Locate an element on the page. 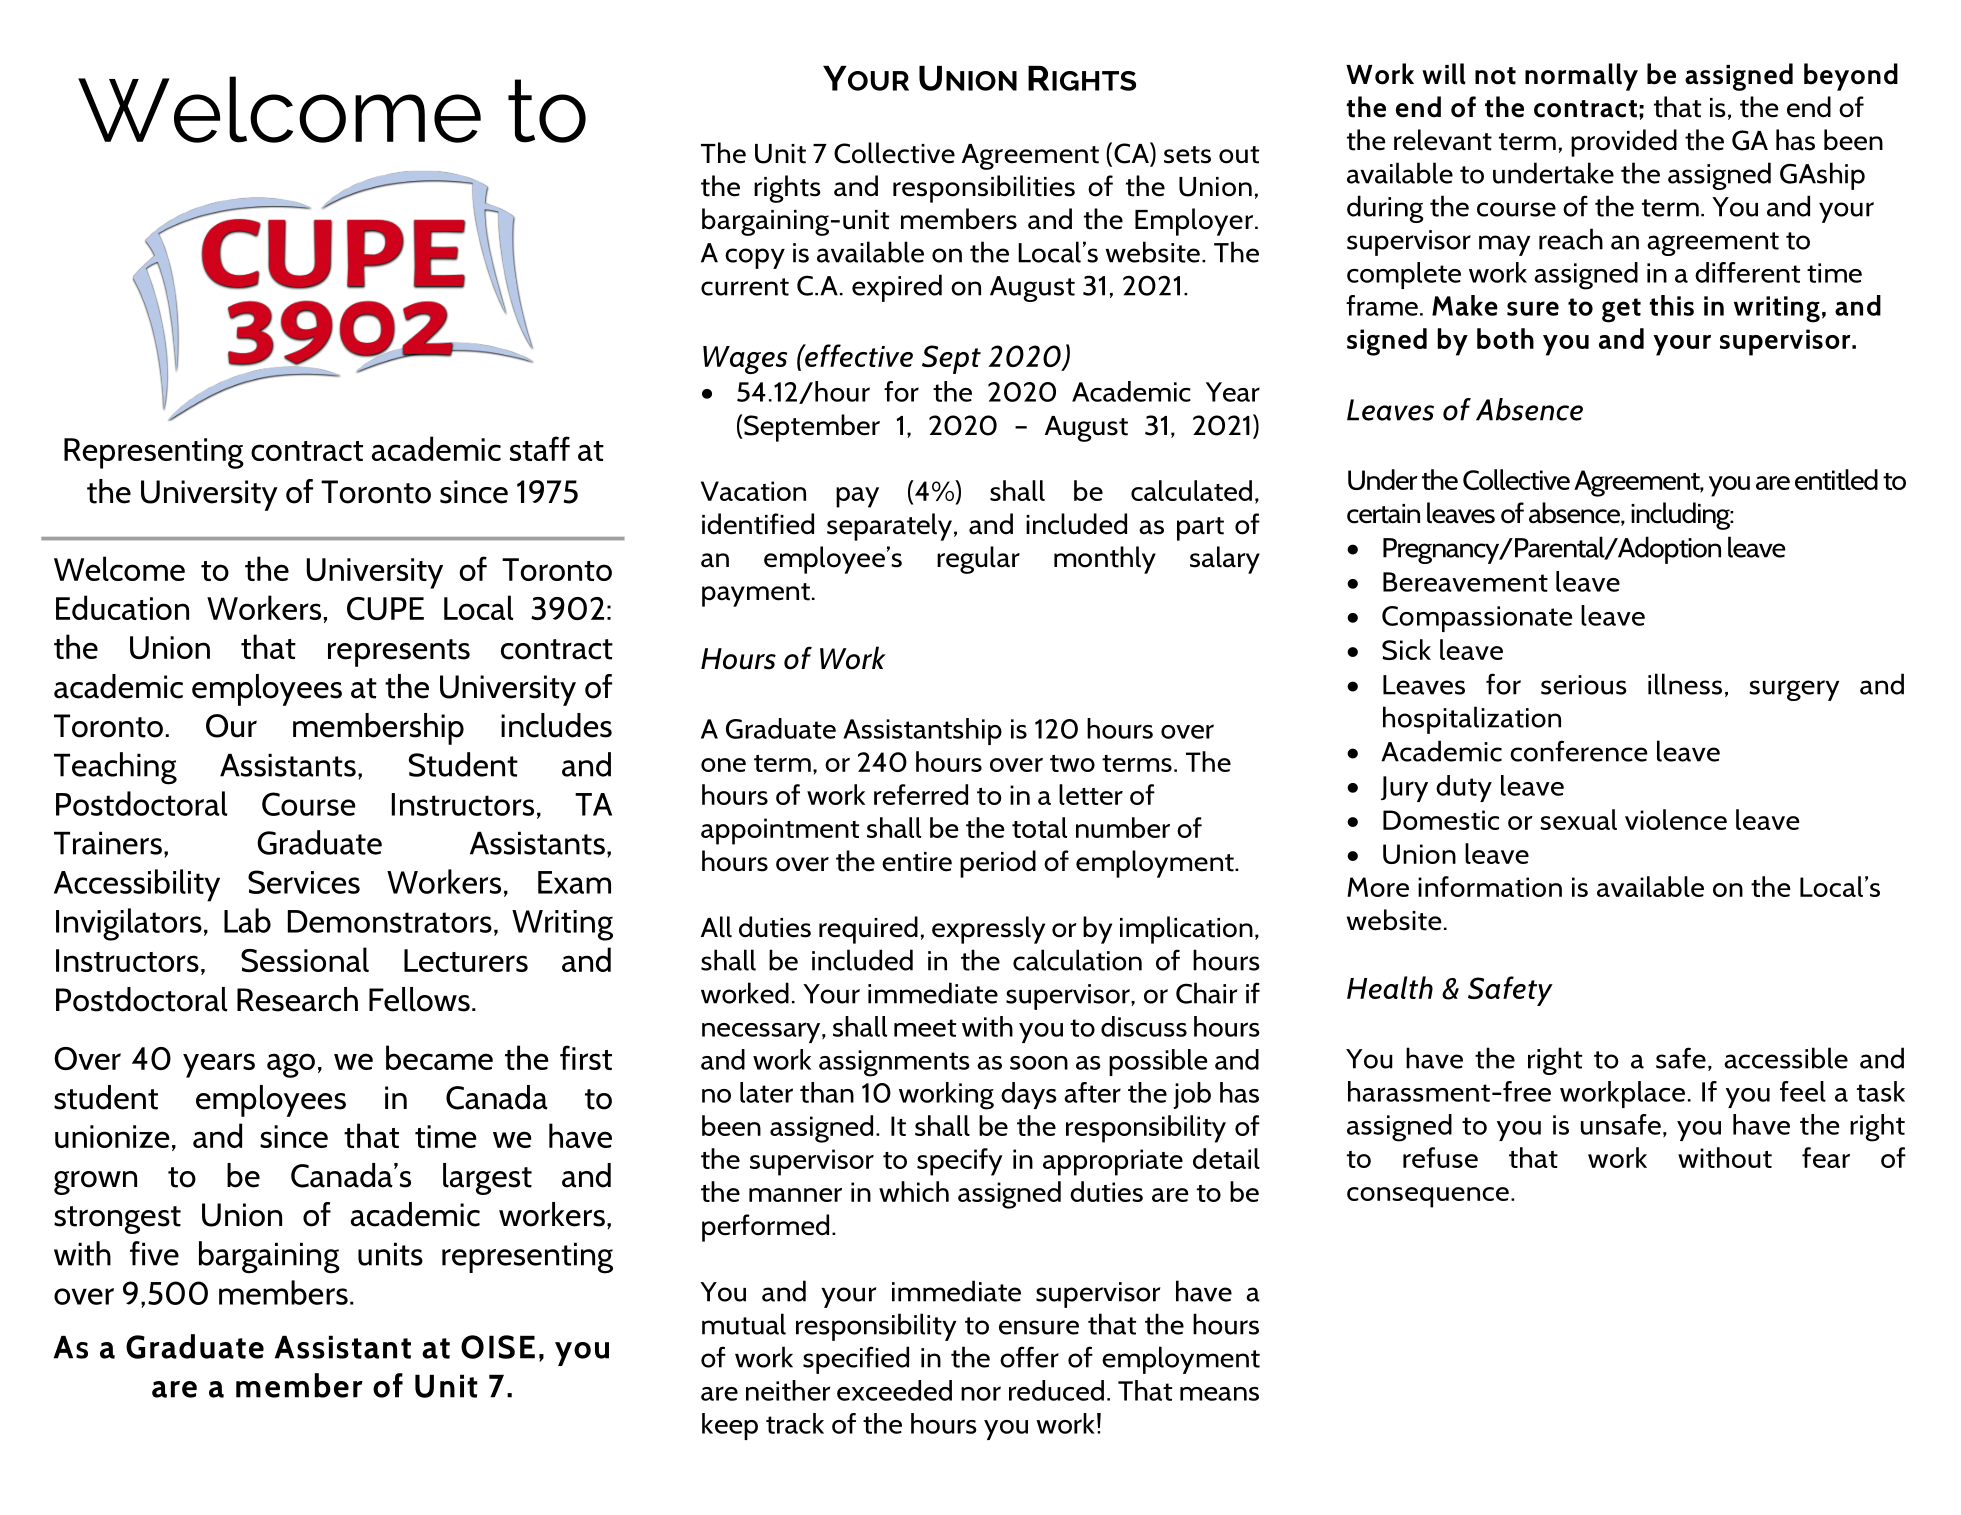 The width and height of the document is (1961, 1515). accessible is located at coordinates (1786, 1058).
